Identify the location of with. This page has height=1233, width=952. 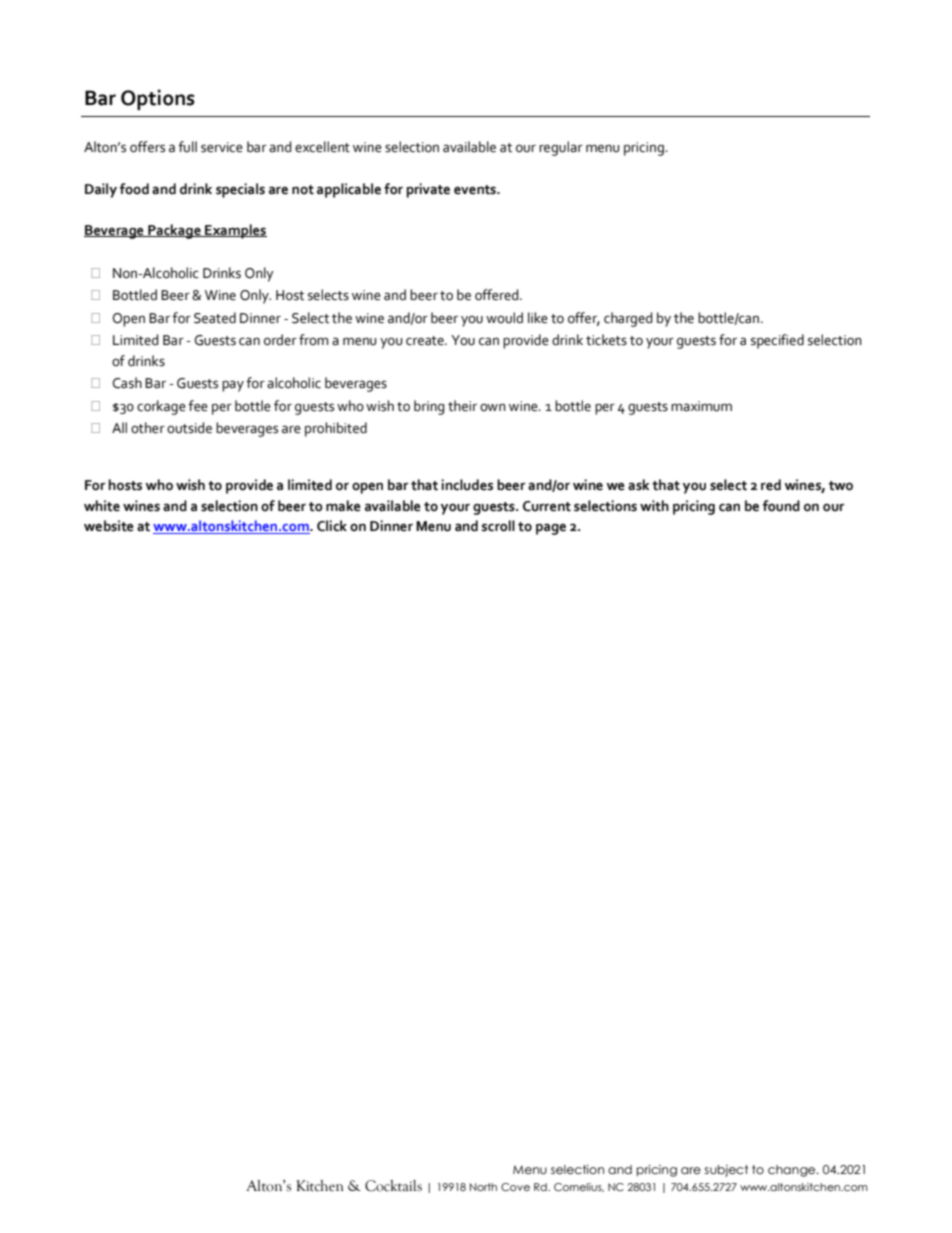
(654, 506).
